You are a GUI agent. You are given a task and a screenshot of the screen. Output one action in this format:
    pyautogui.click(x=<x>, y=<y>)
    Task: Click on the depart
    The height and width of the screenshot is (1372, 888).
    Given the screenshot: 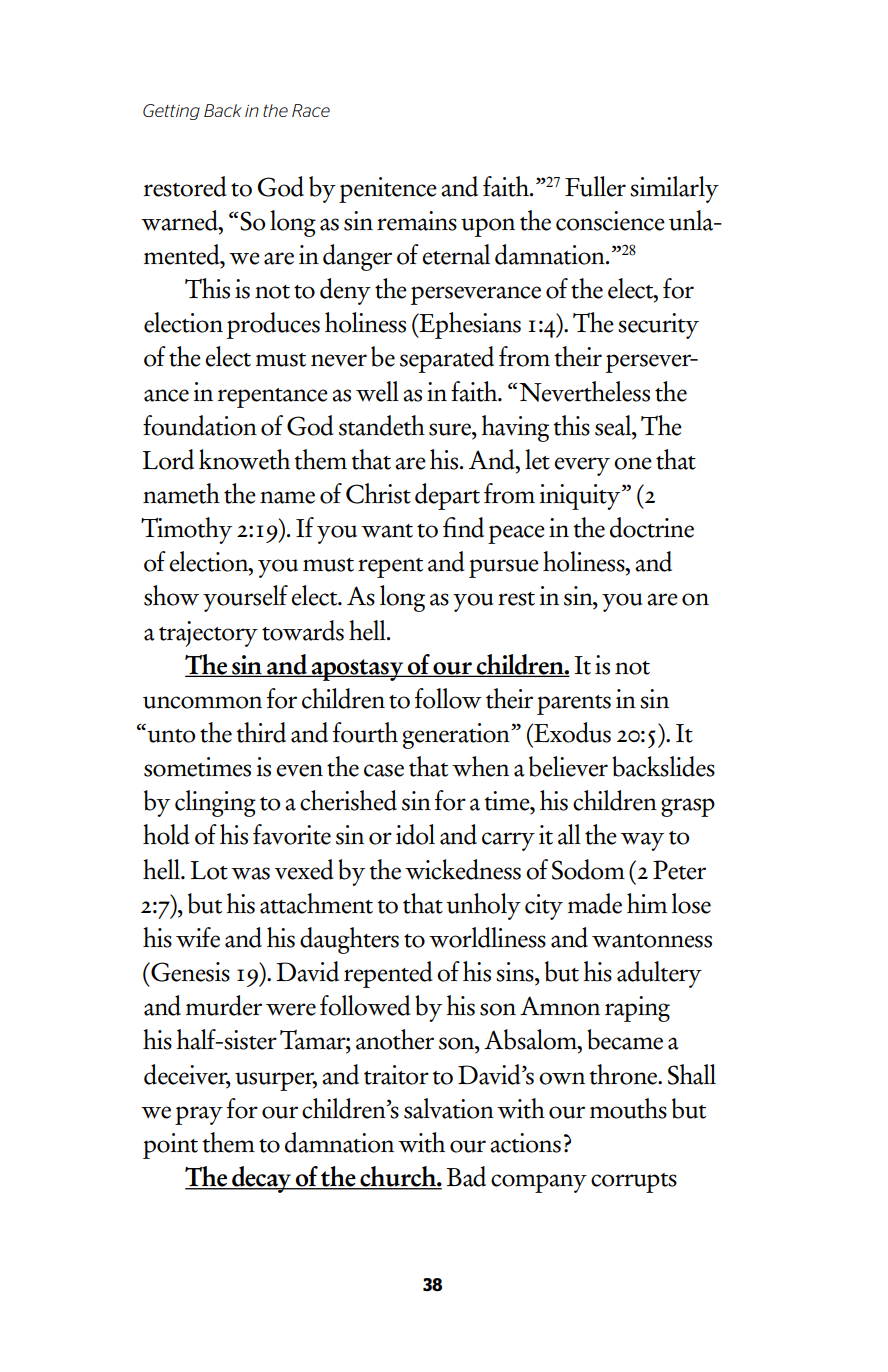 What is the action you would take?
    pyautogui.click(x=447, y=496)
